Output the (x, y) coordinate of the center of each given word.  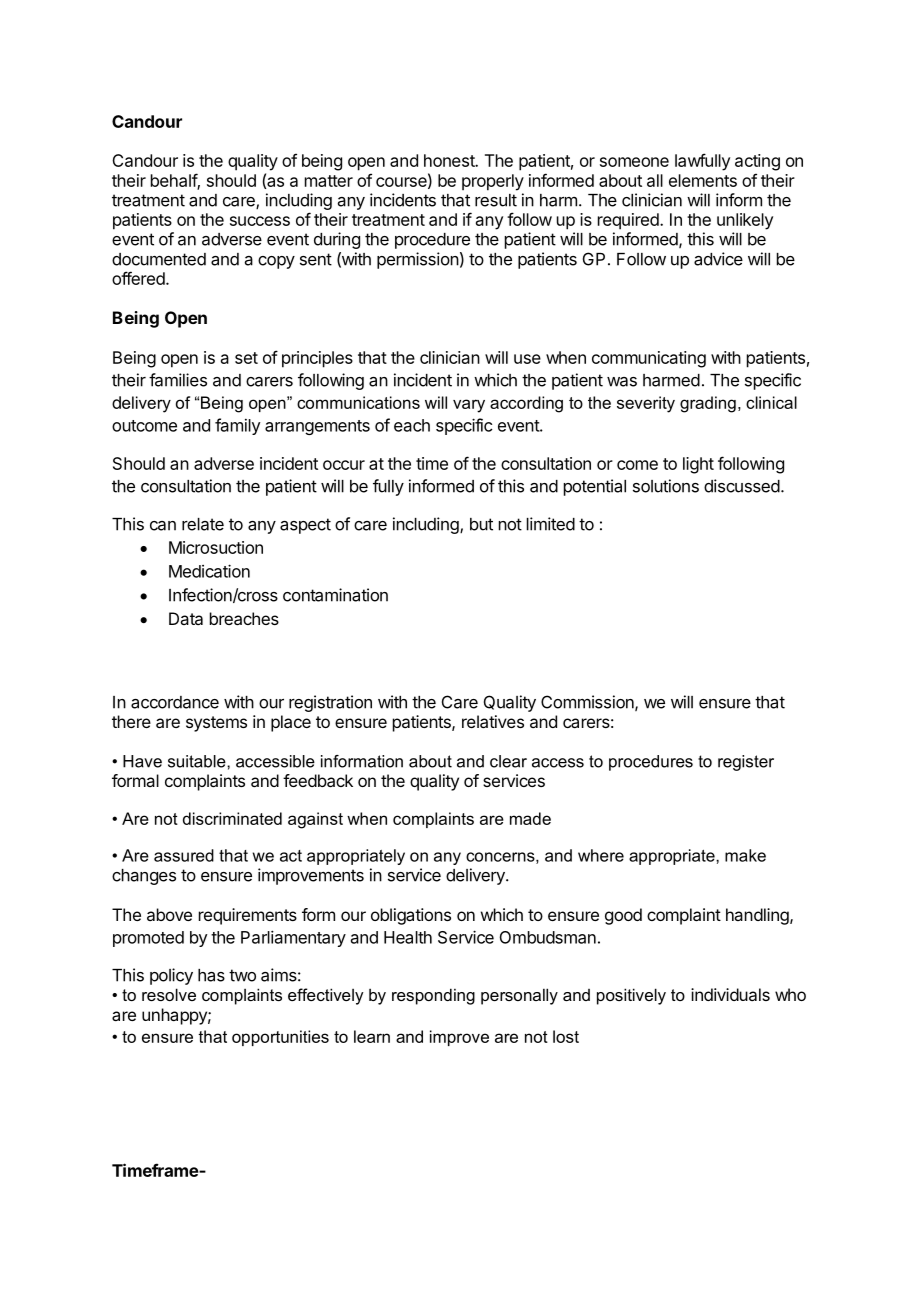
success (260, 221)
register (746, 763)
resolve (169, 994)
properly (493, 182)
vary (469, 406)
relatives (493, 721)
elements (703, 180)
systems (216, 724)
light (698, 465)
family (238, 426)
